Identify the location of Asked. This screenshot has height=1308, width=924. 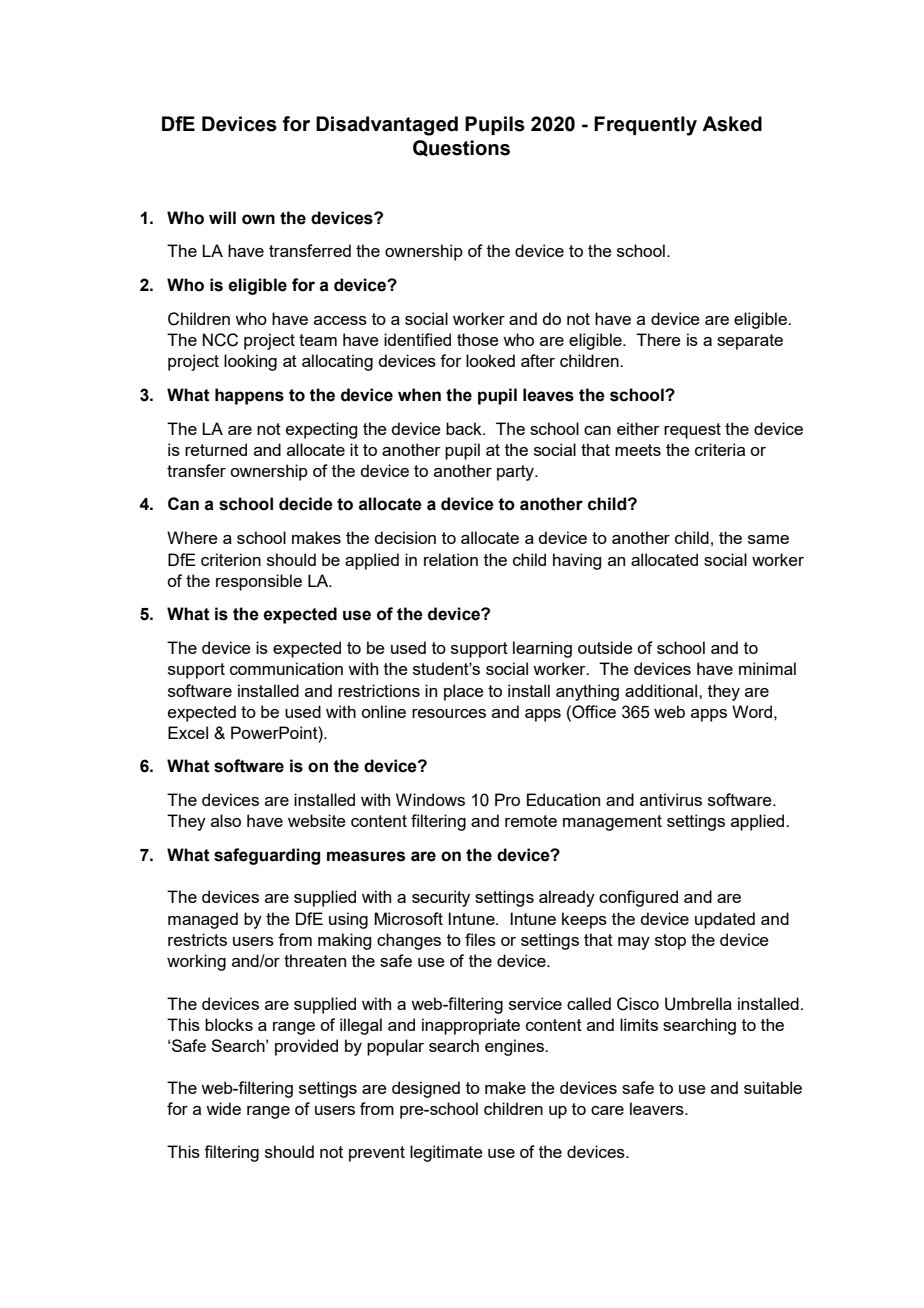
(732, 124).
